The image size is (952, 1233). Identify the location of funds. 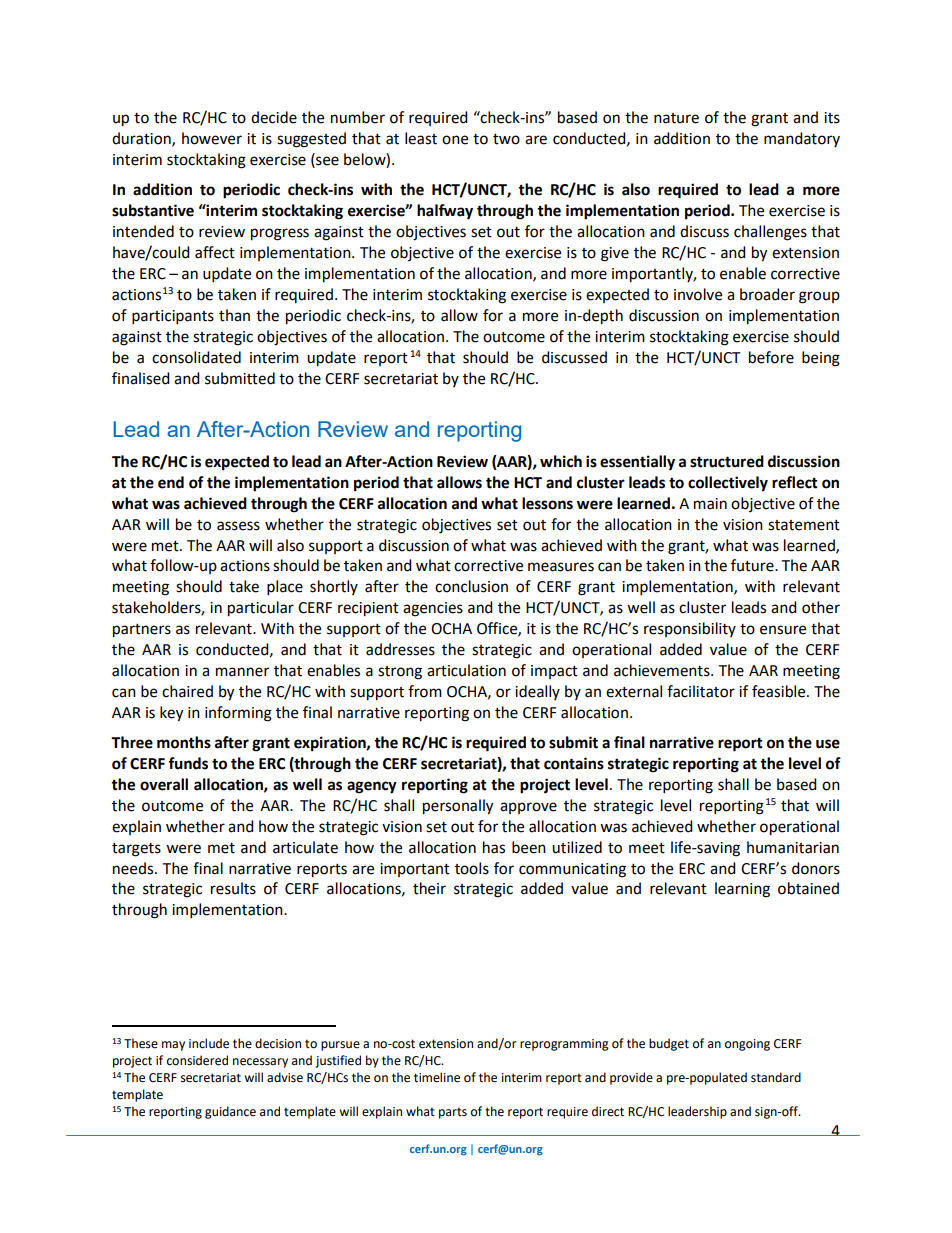
(188, 763).
